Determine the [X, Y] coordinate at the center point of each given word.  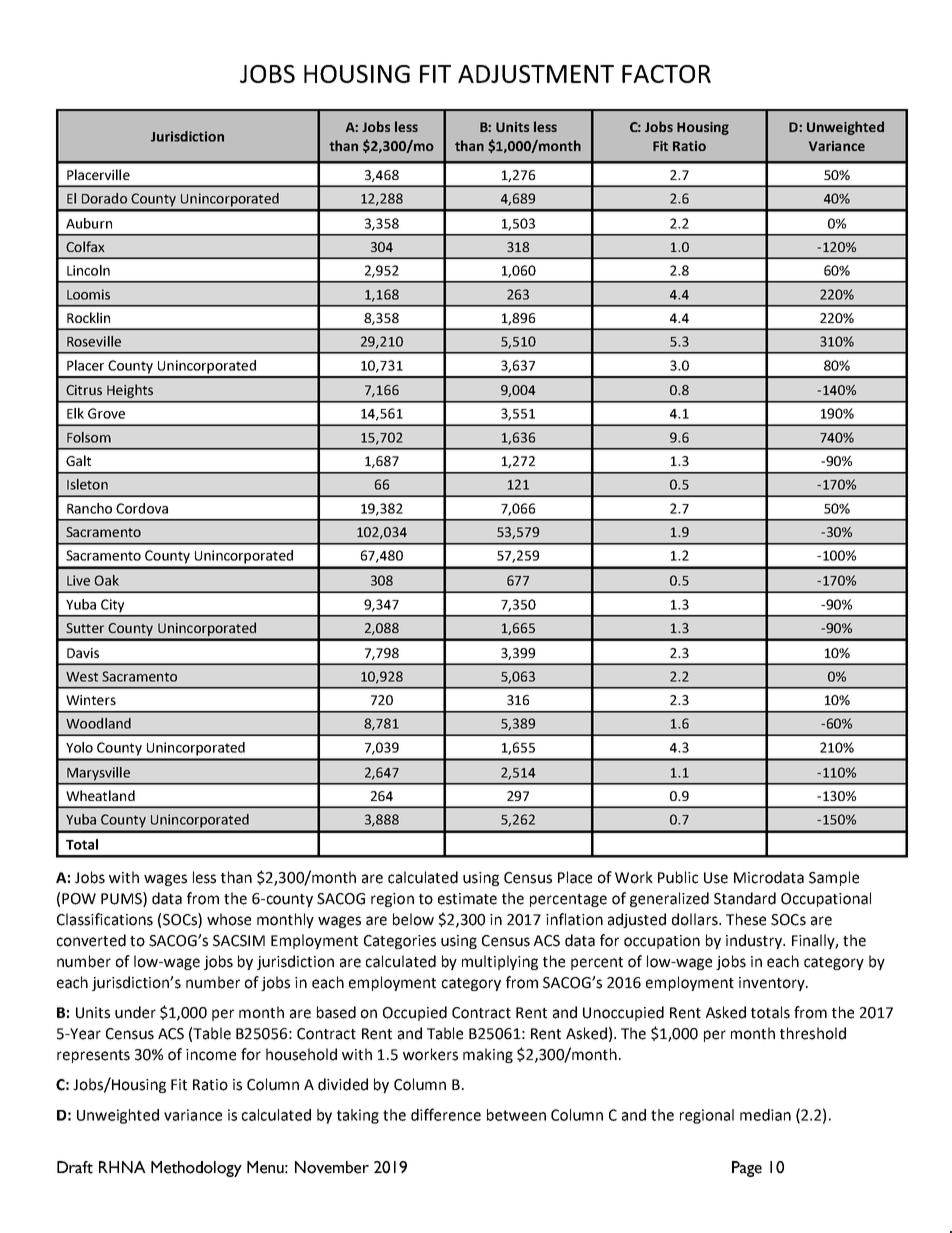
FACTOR [666, 74]
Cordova [142, 508]
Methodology [196, 1169]
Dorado [104, 198]
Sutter [85, 628]
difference [446, 1114]
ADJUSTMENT [536, 74]
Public [678, 877]
